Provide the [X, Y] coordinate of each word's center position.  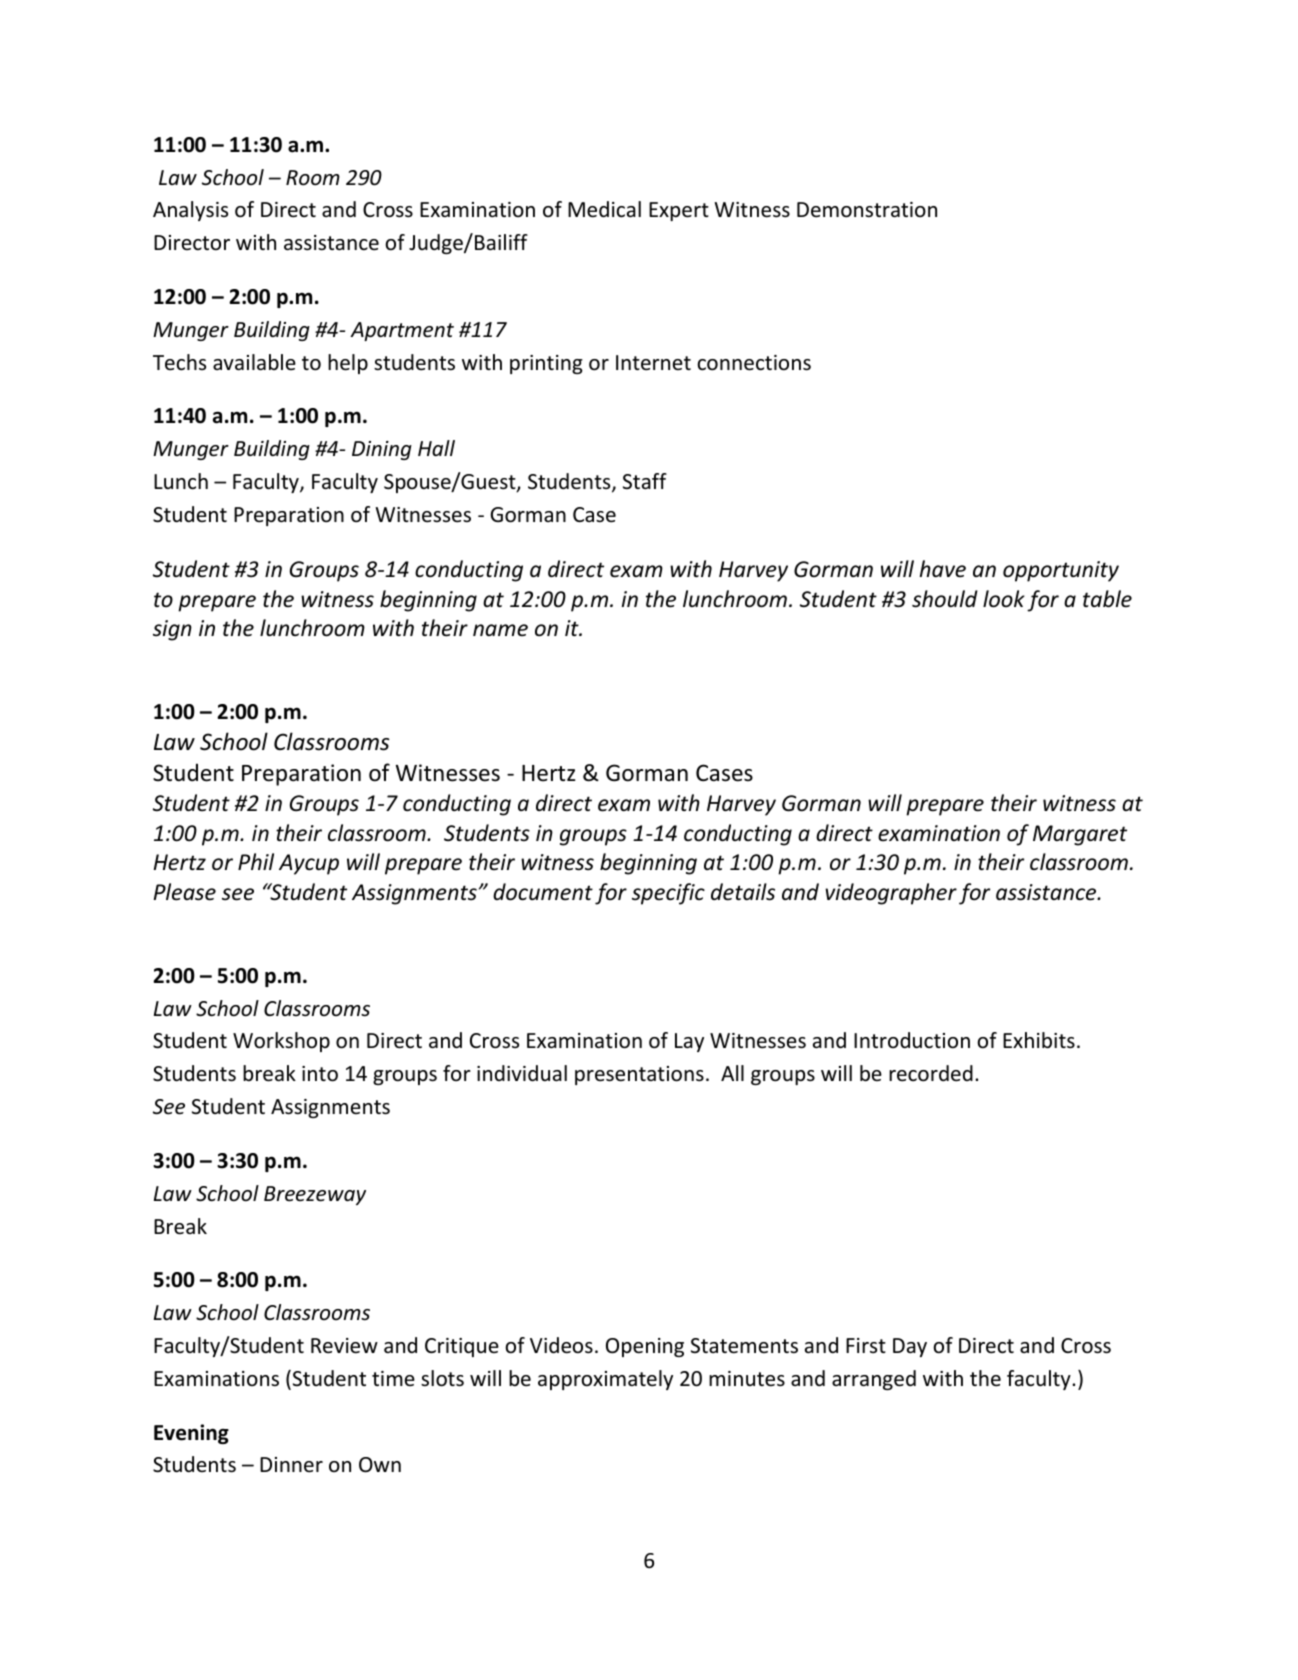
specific [668, 894]
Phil [256, 861]
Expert [679, 211]
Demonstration [867, 210]
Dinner [291, 1465]
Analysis [190, 211]
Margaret [1080, 835]
